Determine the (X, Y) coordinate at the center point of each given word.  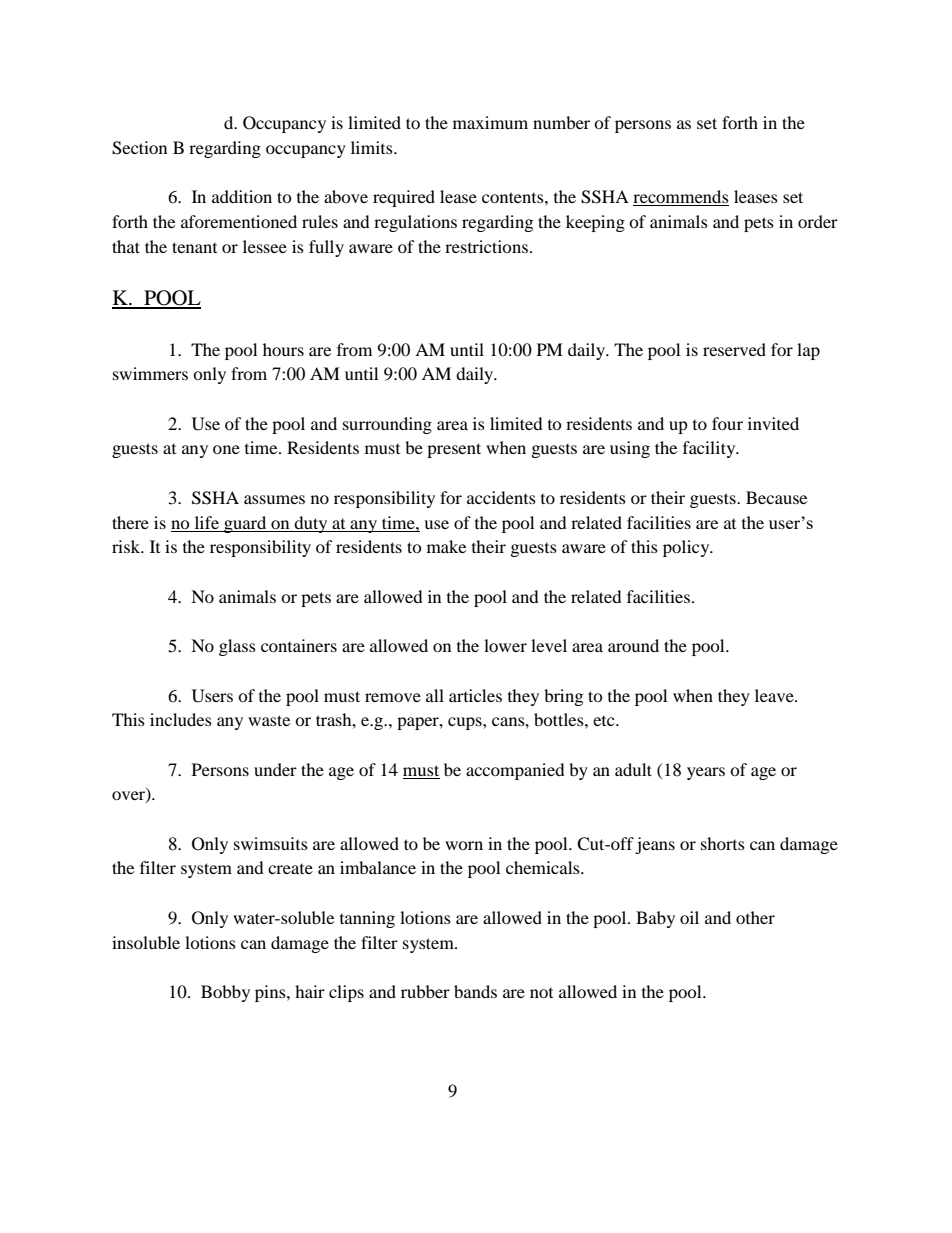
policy (687, 548)
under (275, 769)
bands (475, 991)
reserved (734, 349)
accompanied (515, 771)
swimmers (150, 373)
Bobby (225, 993)
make (446, 546)
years (706, 773)
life (207, 522)
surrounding (387, 425)
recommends (681, 198)
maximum (490, 122)
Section (139, 148)
